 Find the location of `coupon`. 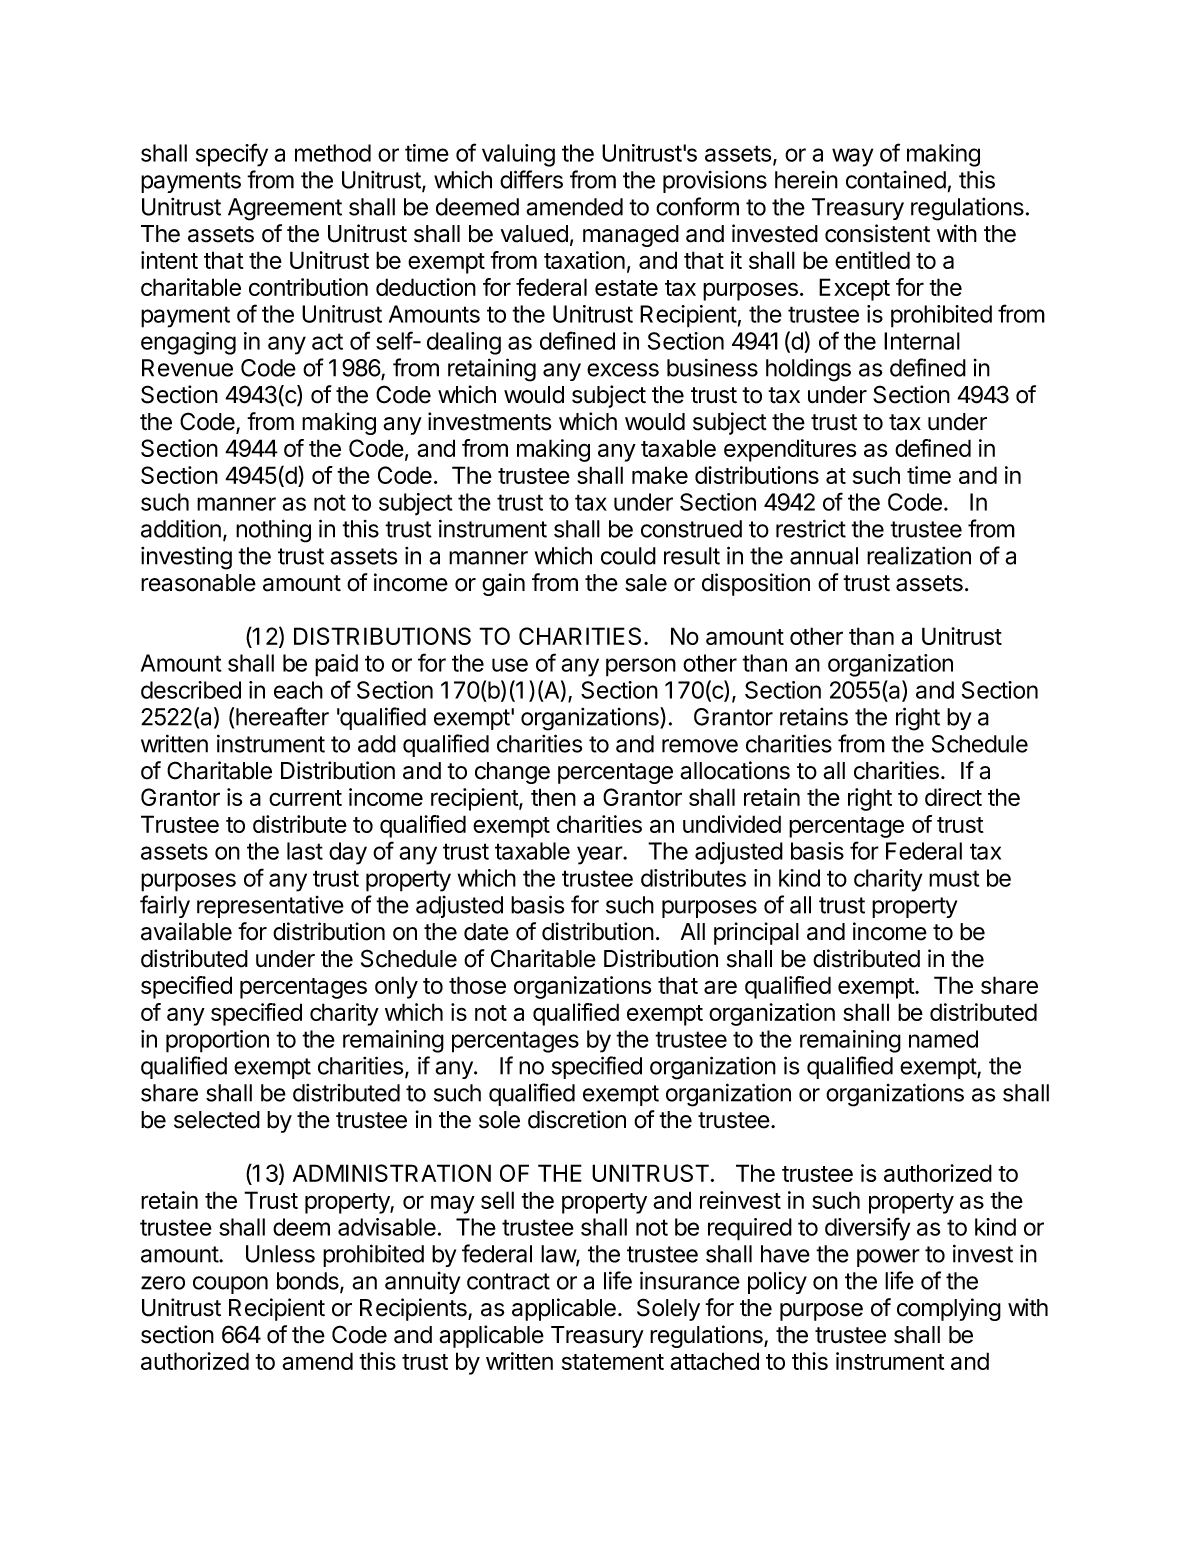

coupon is located at coordinates (230, 1285).
